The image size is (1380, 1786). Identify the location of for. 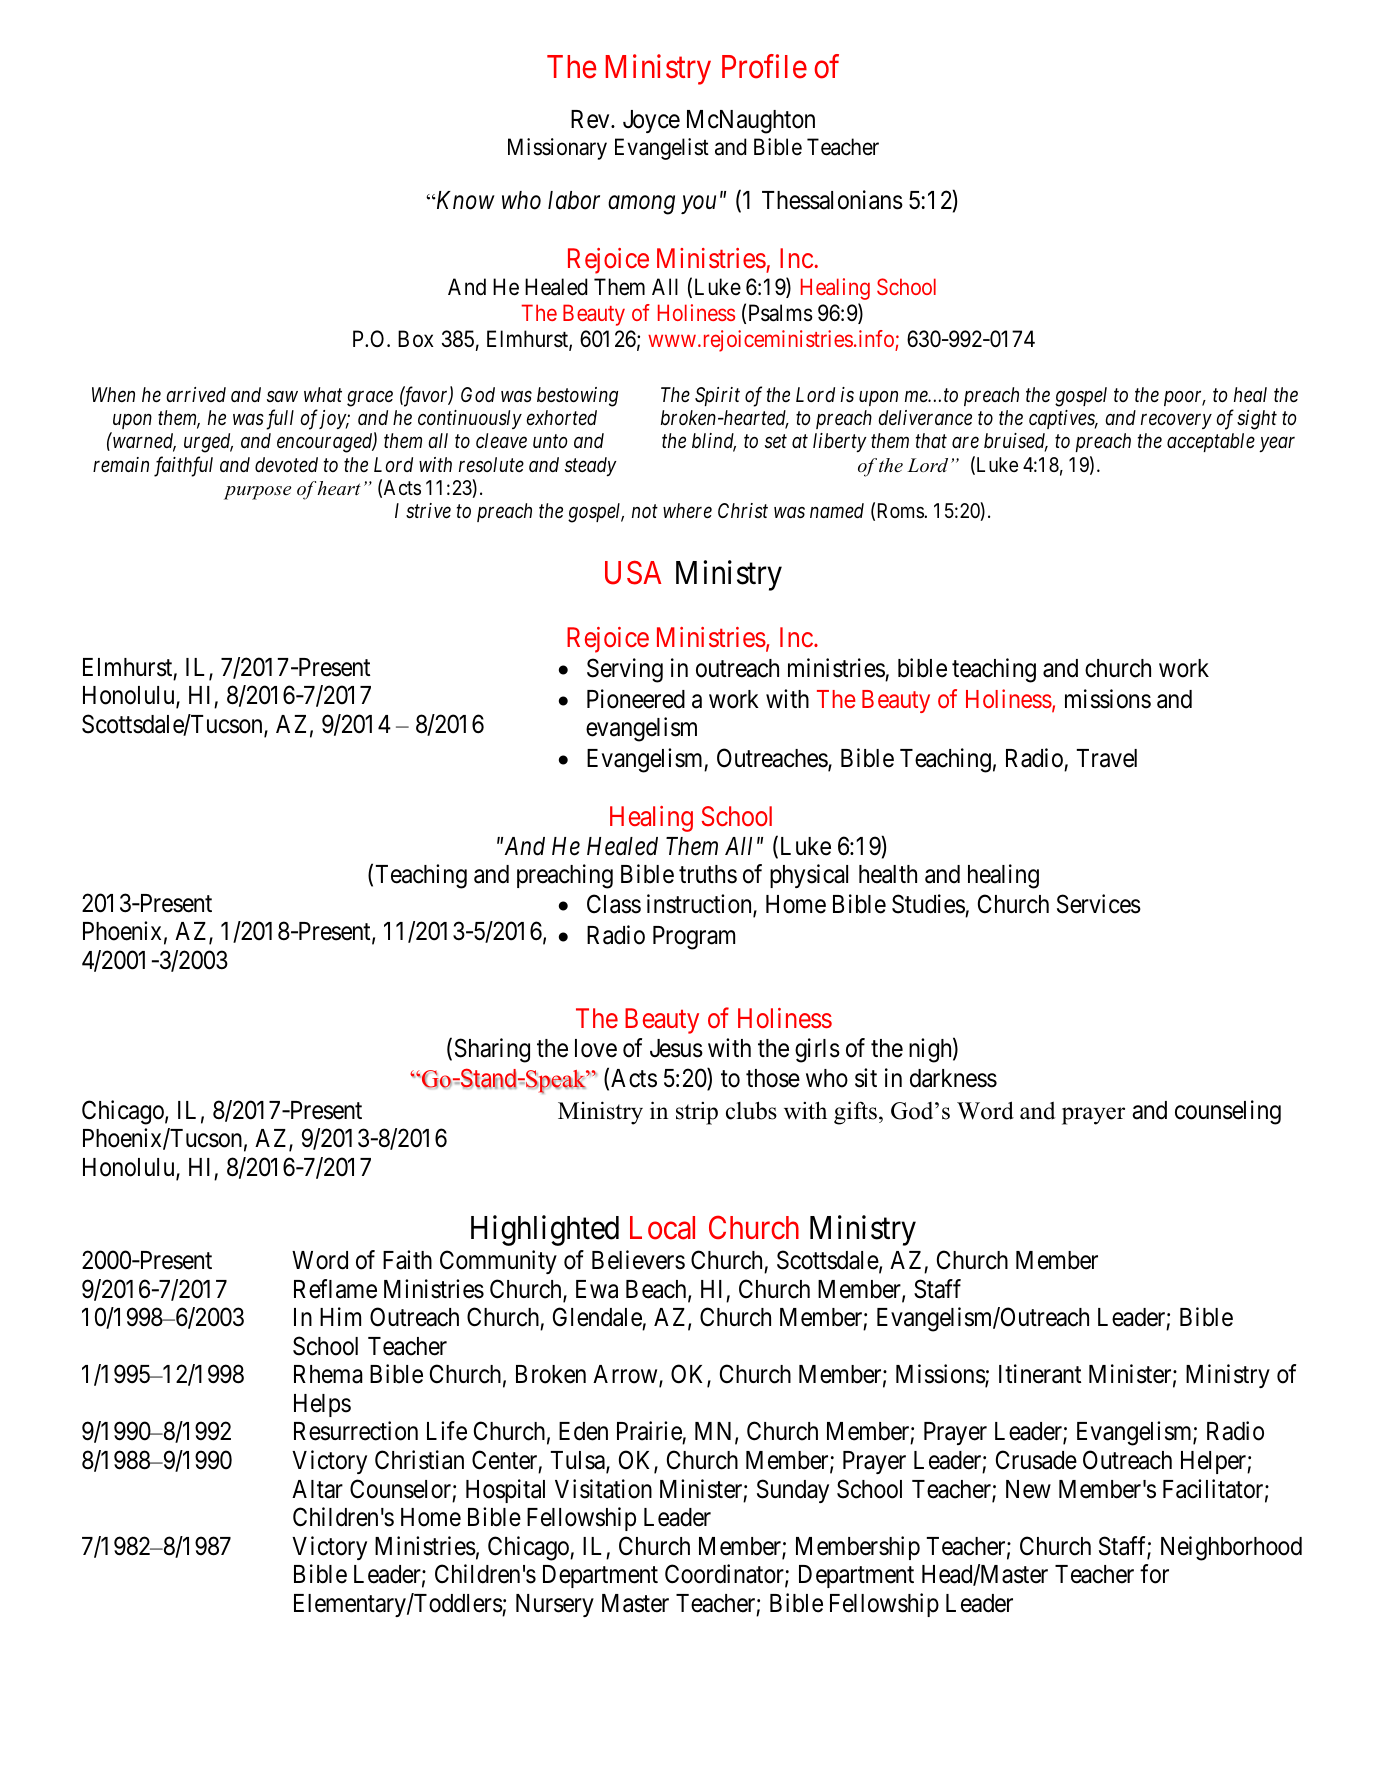
(1154, 1574).
